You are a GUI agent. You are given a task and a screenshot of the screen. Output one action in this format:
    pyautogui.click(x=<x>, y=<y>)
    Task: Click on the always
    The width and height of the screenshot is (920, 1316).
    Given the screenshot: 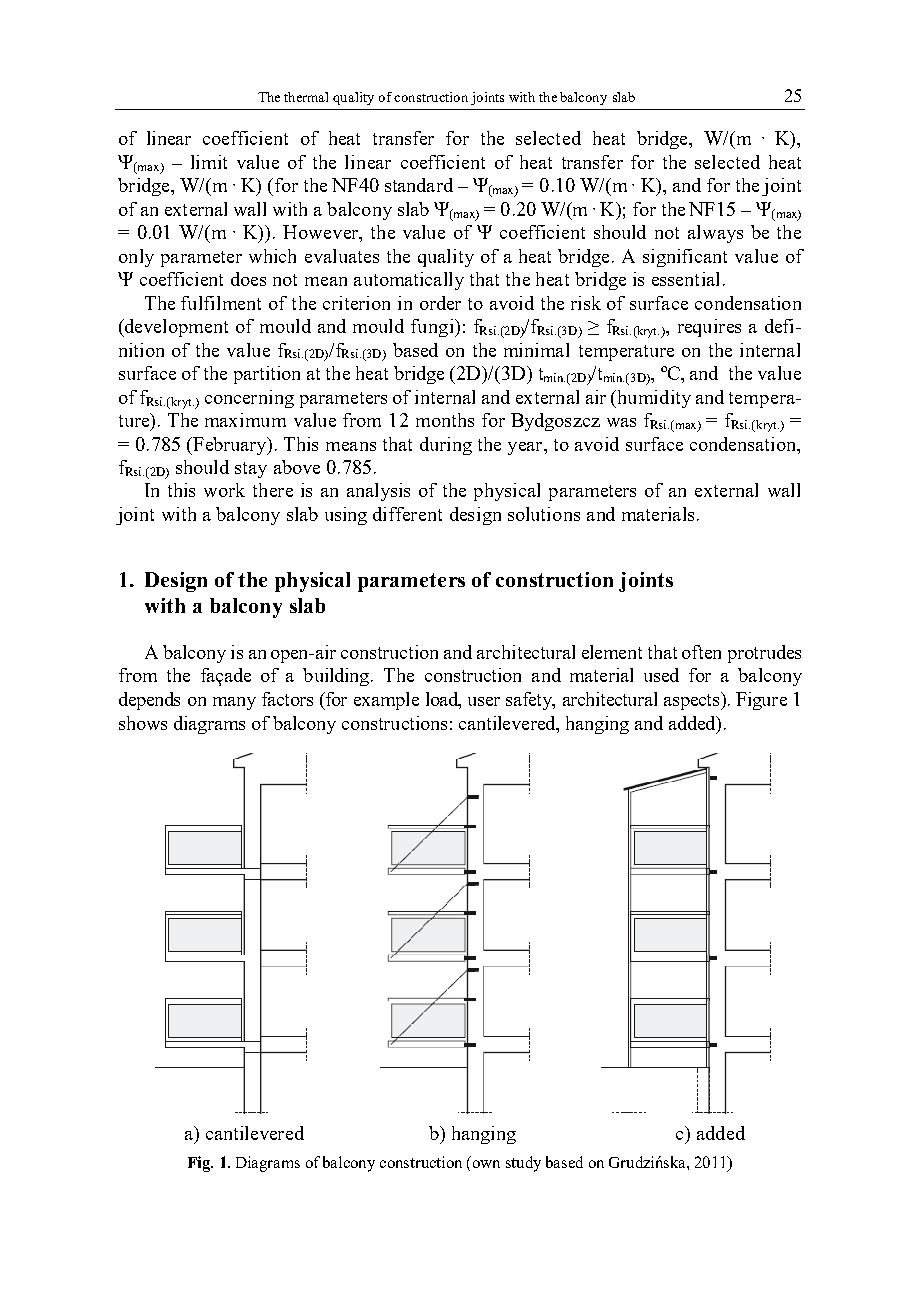 What is the action you would take?
    pyautogui.click(x=715, y=234)
